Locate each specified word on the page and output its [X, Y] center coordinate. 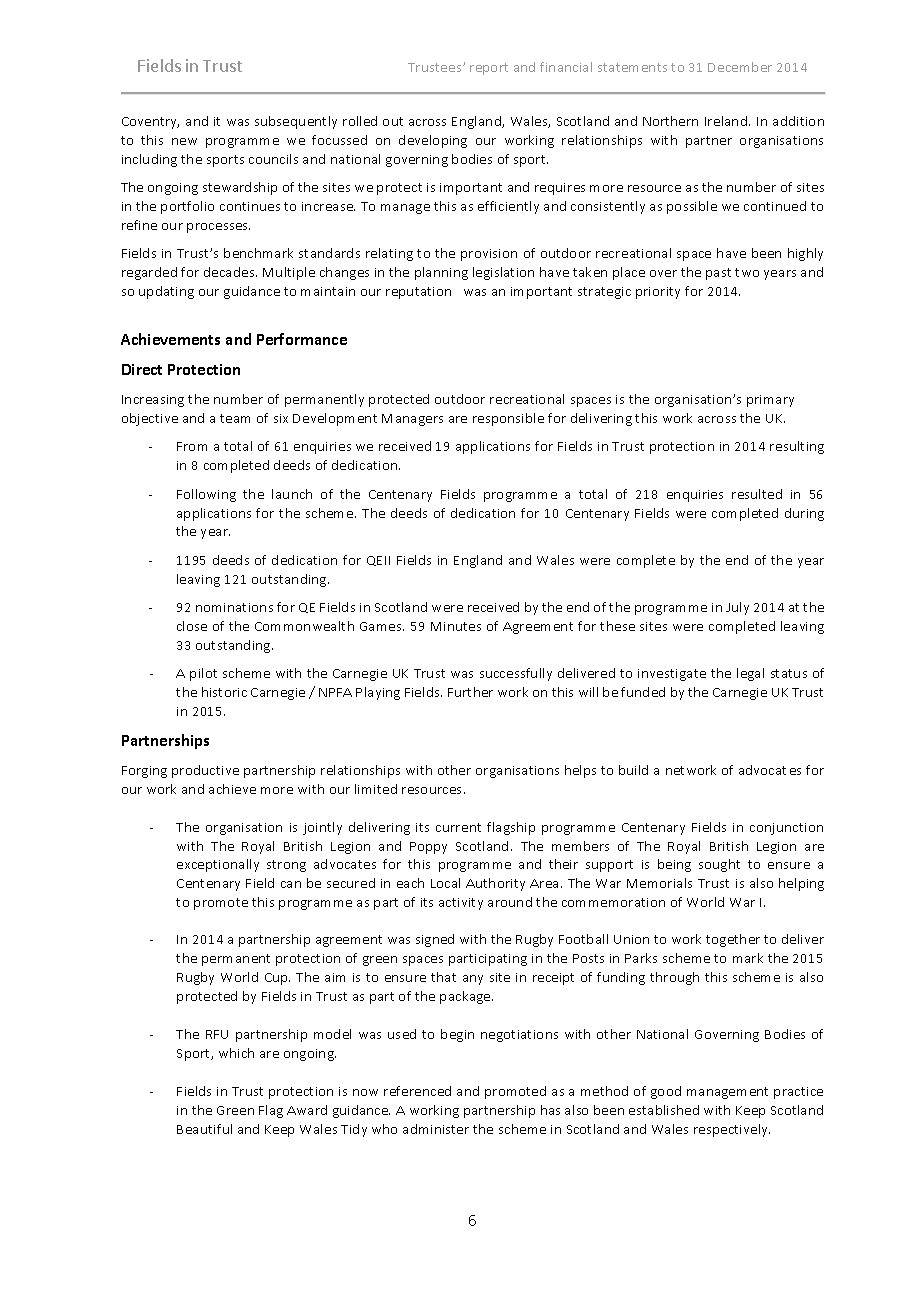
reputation [418, 293]
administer [436, 1129]
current [458, 827]
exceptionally [218, 865]
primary [770, 401]
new [184, 141]
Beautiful [204, 1129]
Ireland [727, 121]
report [489, 69]
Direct [142, 369]
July [737, 608]
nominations [234, 607]
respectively [732, 1130]
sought [719, 865]
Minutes [456, 626]
